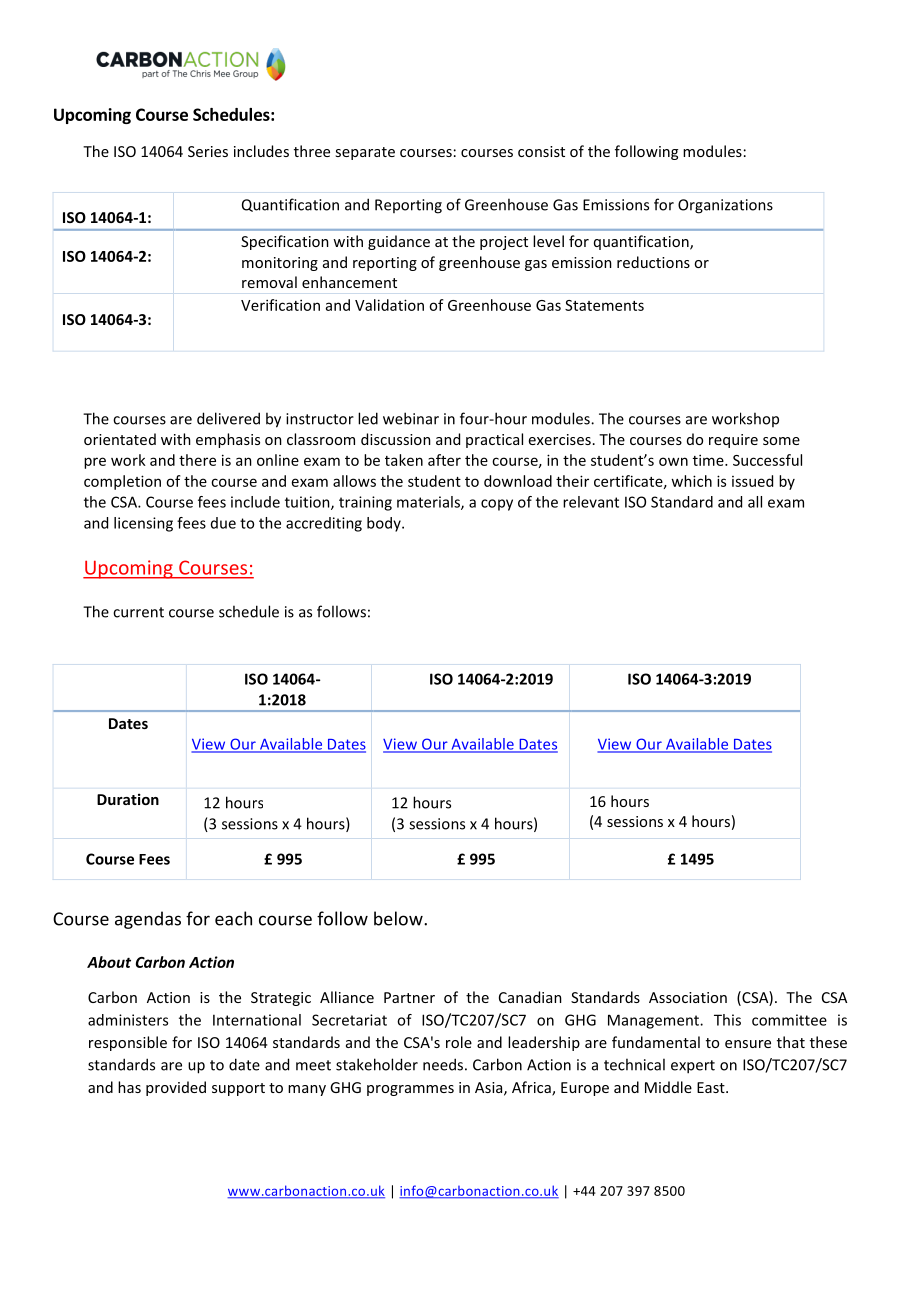 This page has width=924, height=1307. Describe the element at coordinates (176, 1088) in the page. I see `provided` at that location.
